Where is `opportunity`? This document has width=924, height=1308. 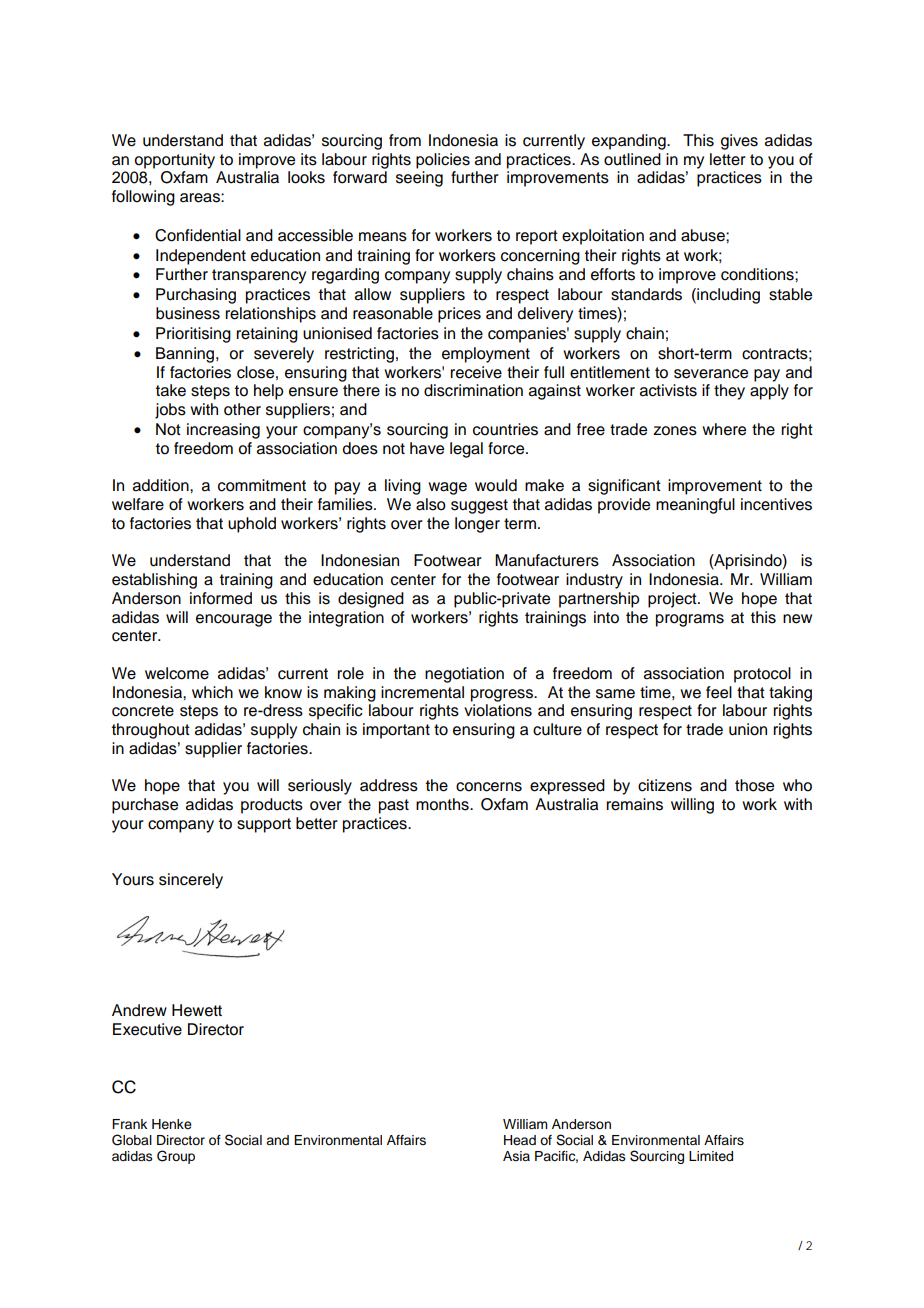 opportunity is located at coordinates (174, 161).
